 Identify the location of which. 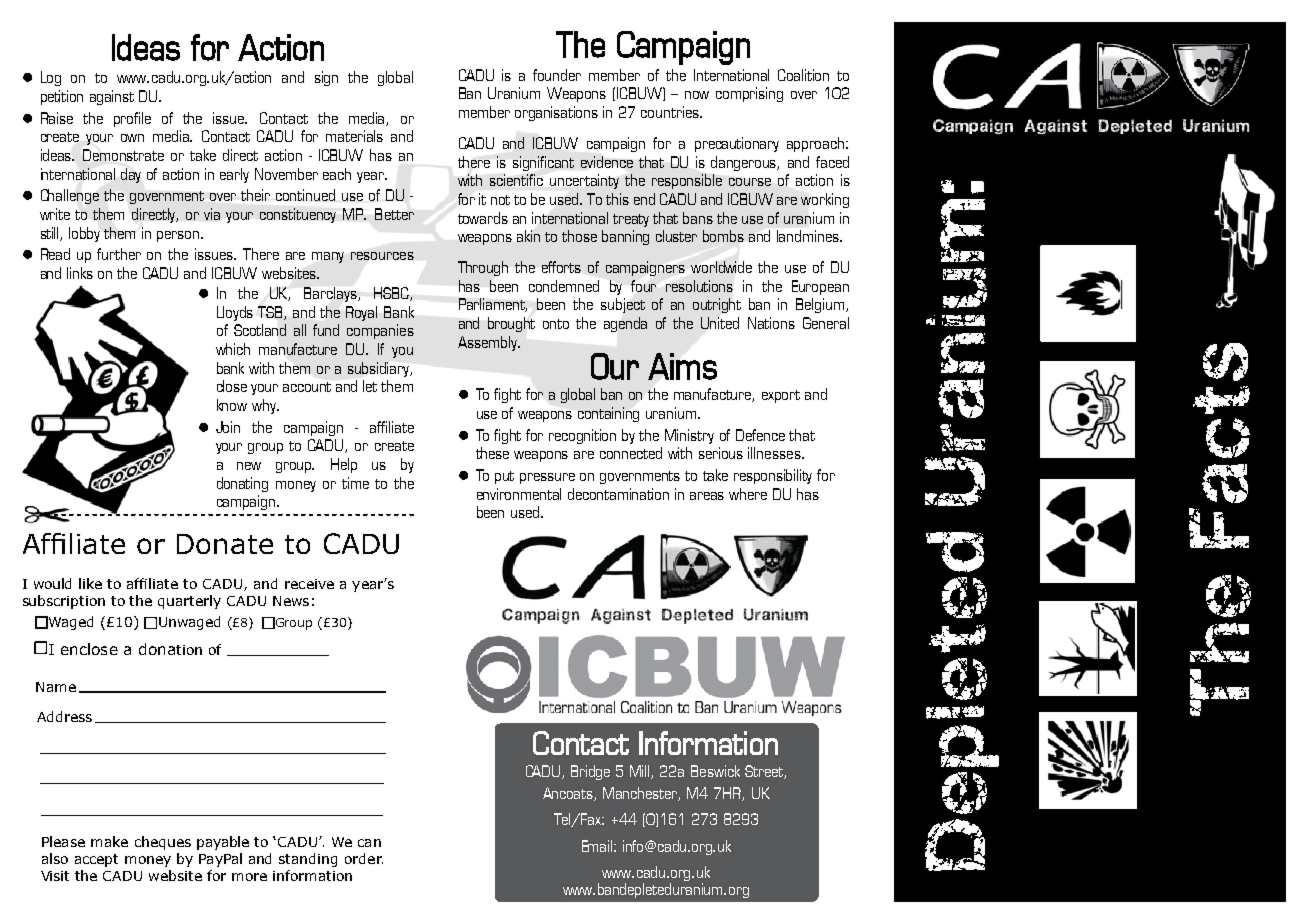
(233, 349).
